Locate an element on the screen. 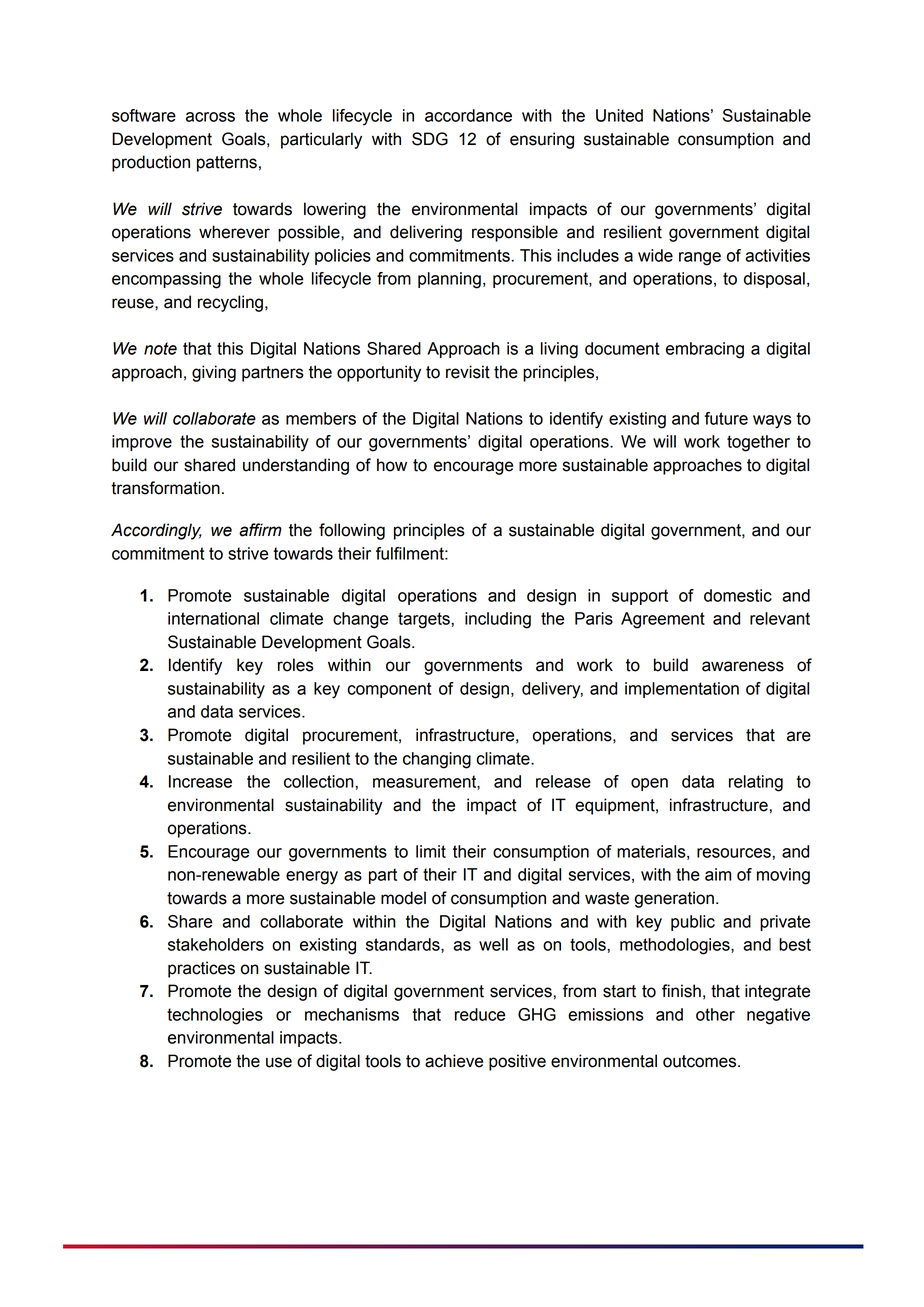 The width and height of the screenshot is (924, 1307). domestic is located at coordinates (738, 595).
